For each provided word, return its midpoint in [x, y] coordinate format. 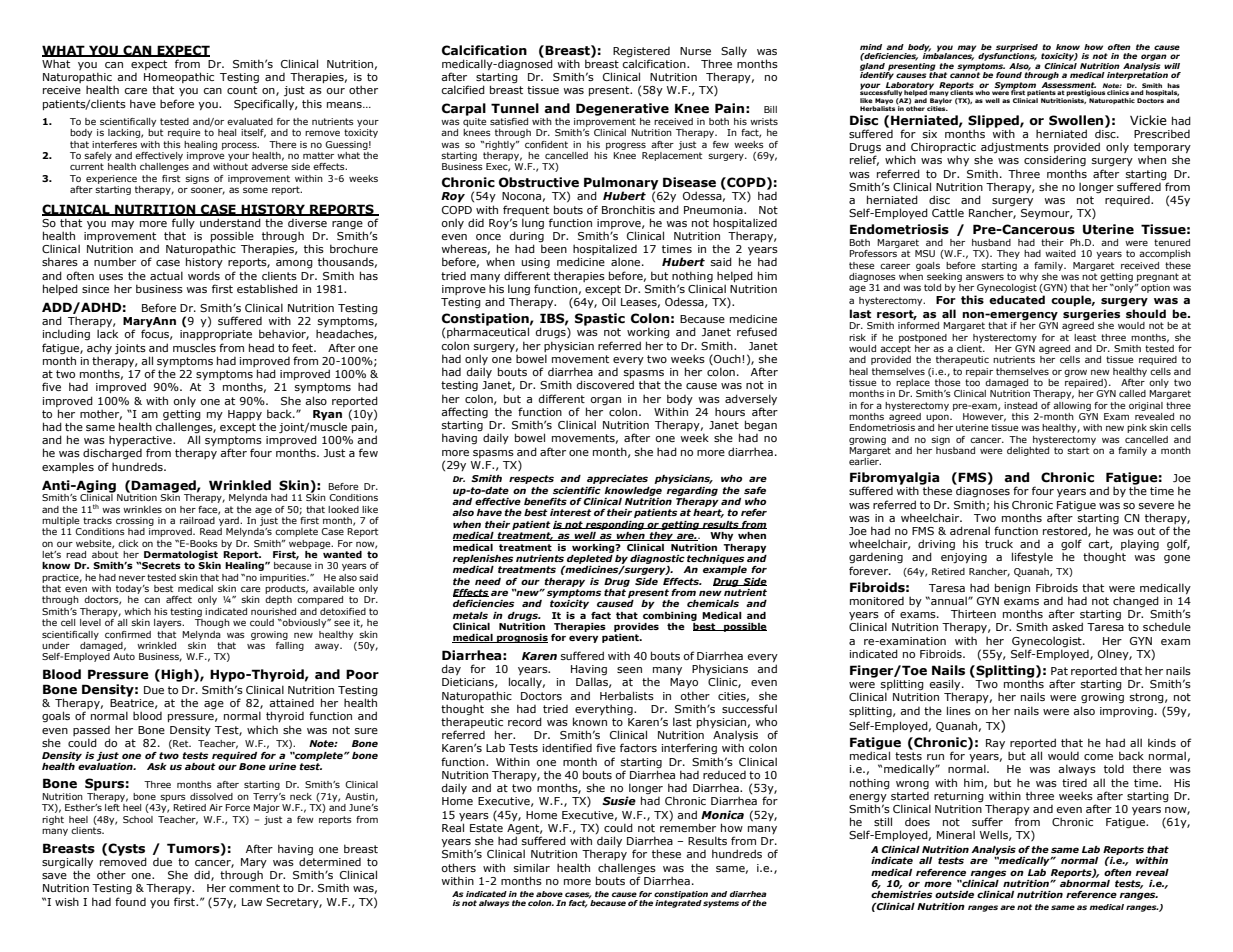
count [242, 90]
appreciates [617, 479]
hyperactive [141, 442]
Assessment [1068, 85]
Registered [641, 52]
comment [254, 888]
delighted [1028, 451]
